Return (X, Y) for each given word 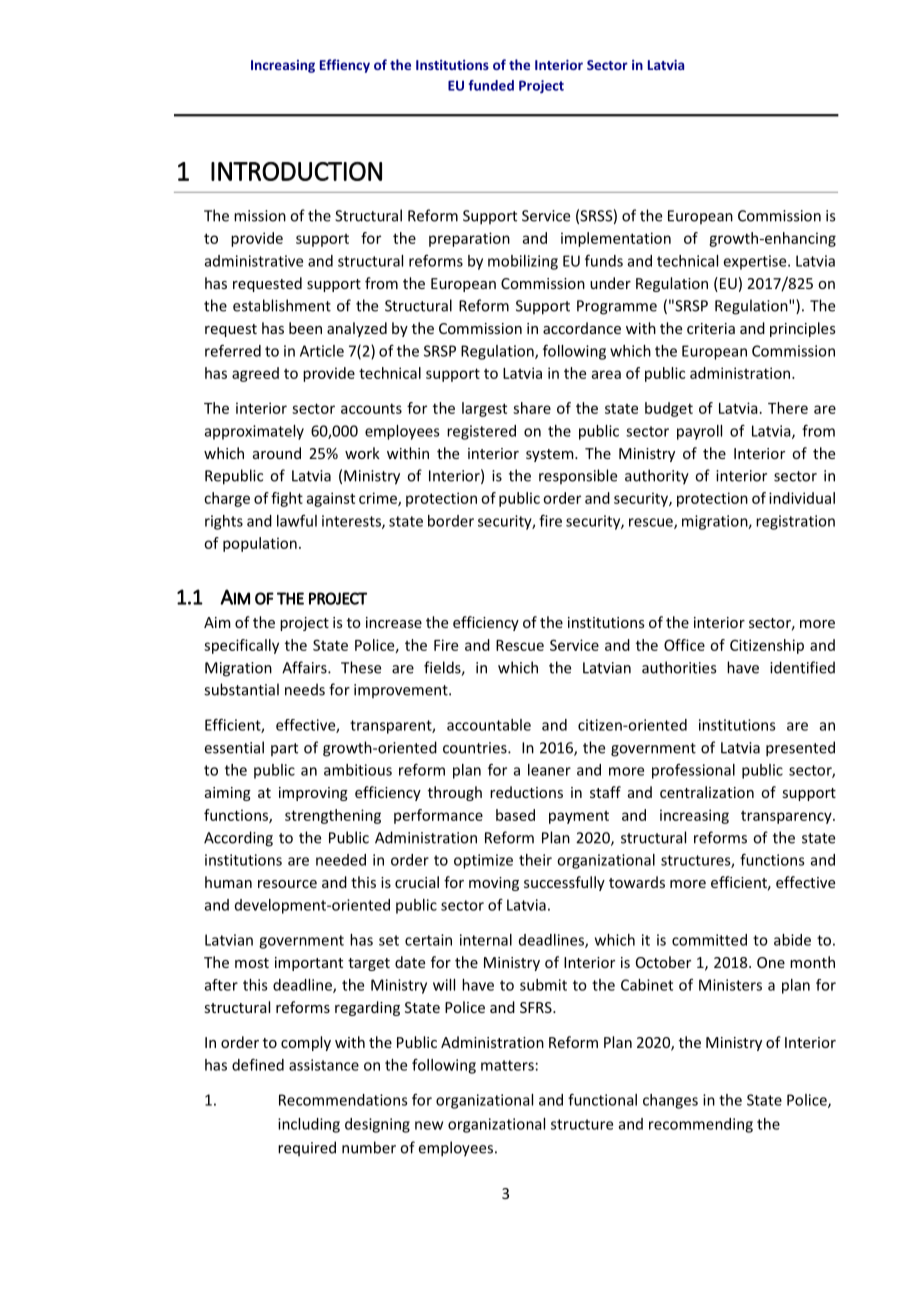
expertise (756, 262)
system (551, 455)
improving (313, 794)
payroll (699, 432)
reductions (526, 792)
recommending (701, 1125)
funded (491, 85)
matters (507, 1065)
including (309, 1125)
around (277, 453)
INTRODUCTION (296, 171)
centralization (707, 792)
